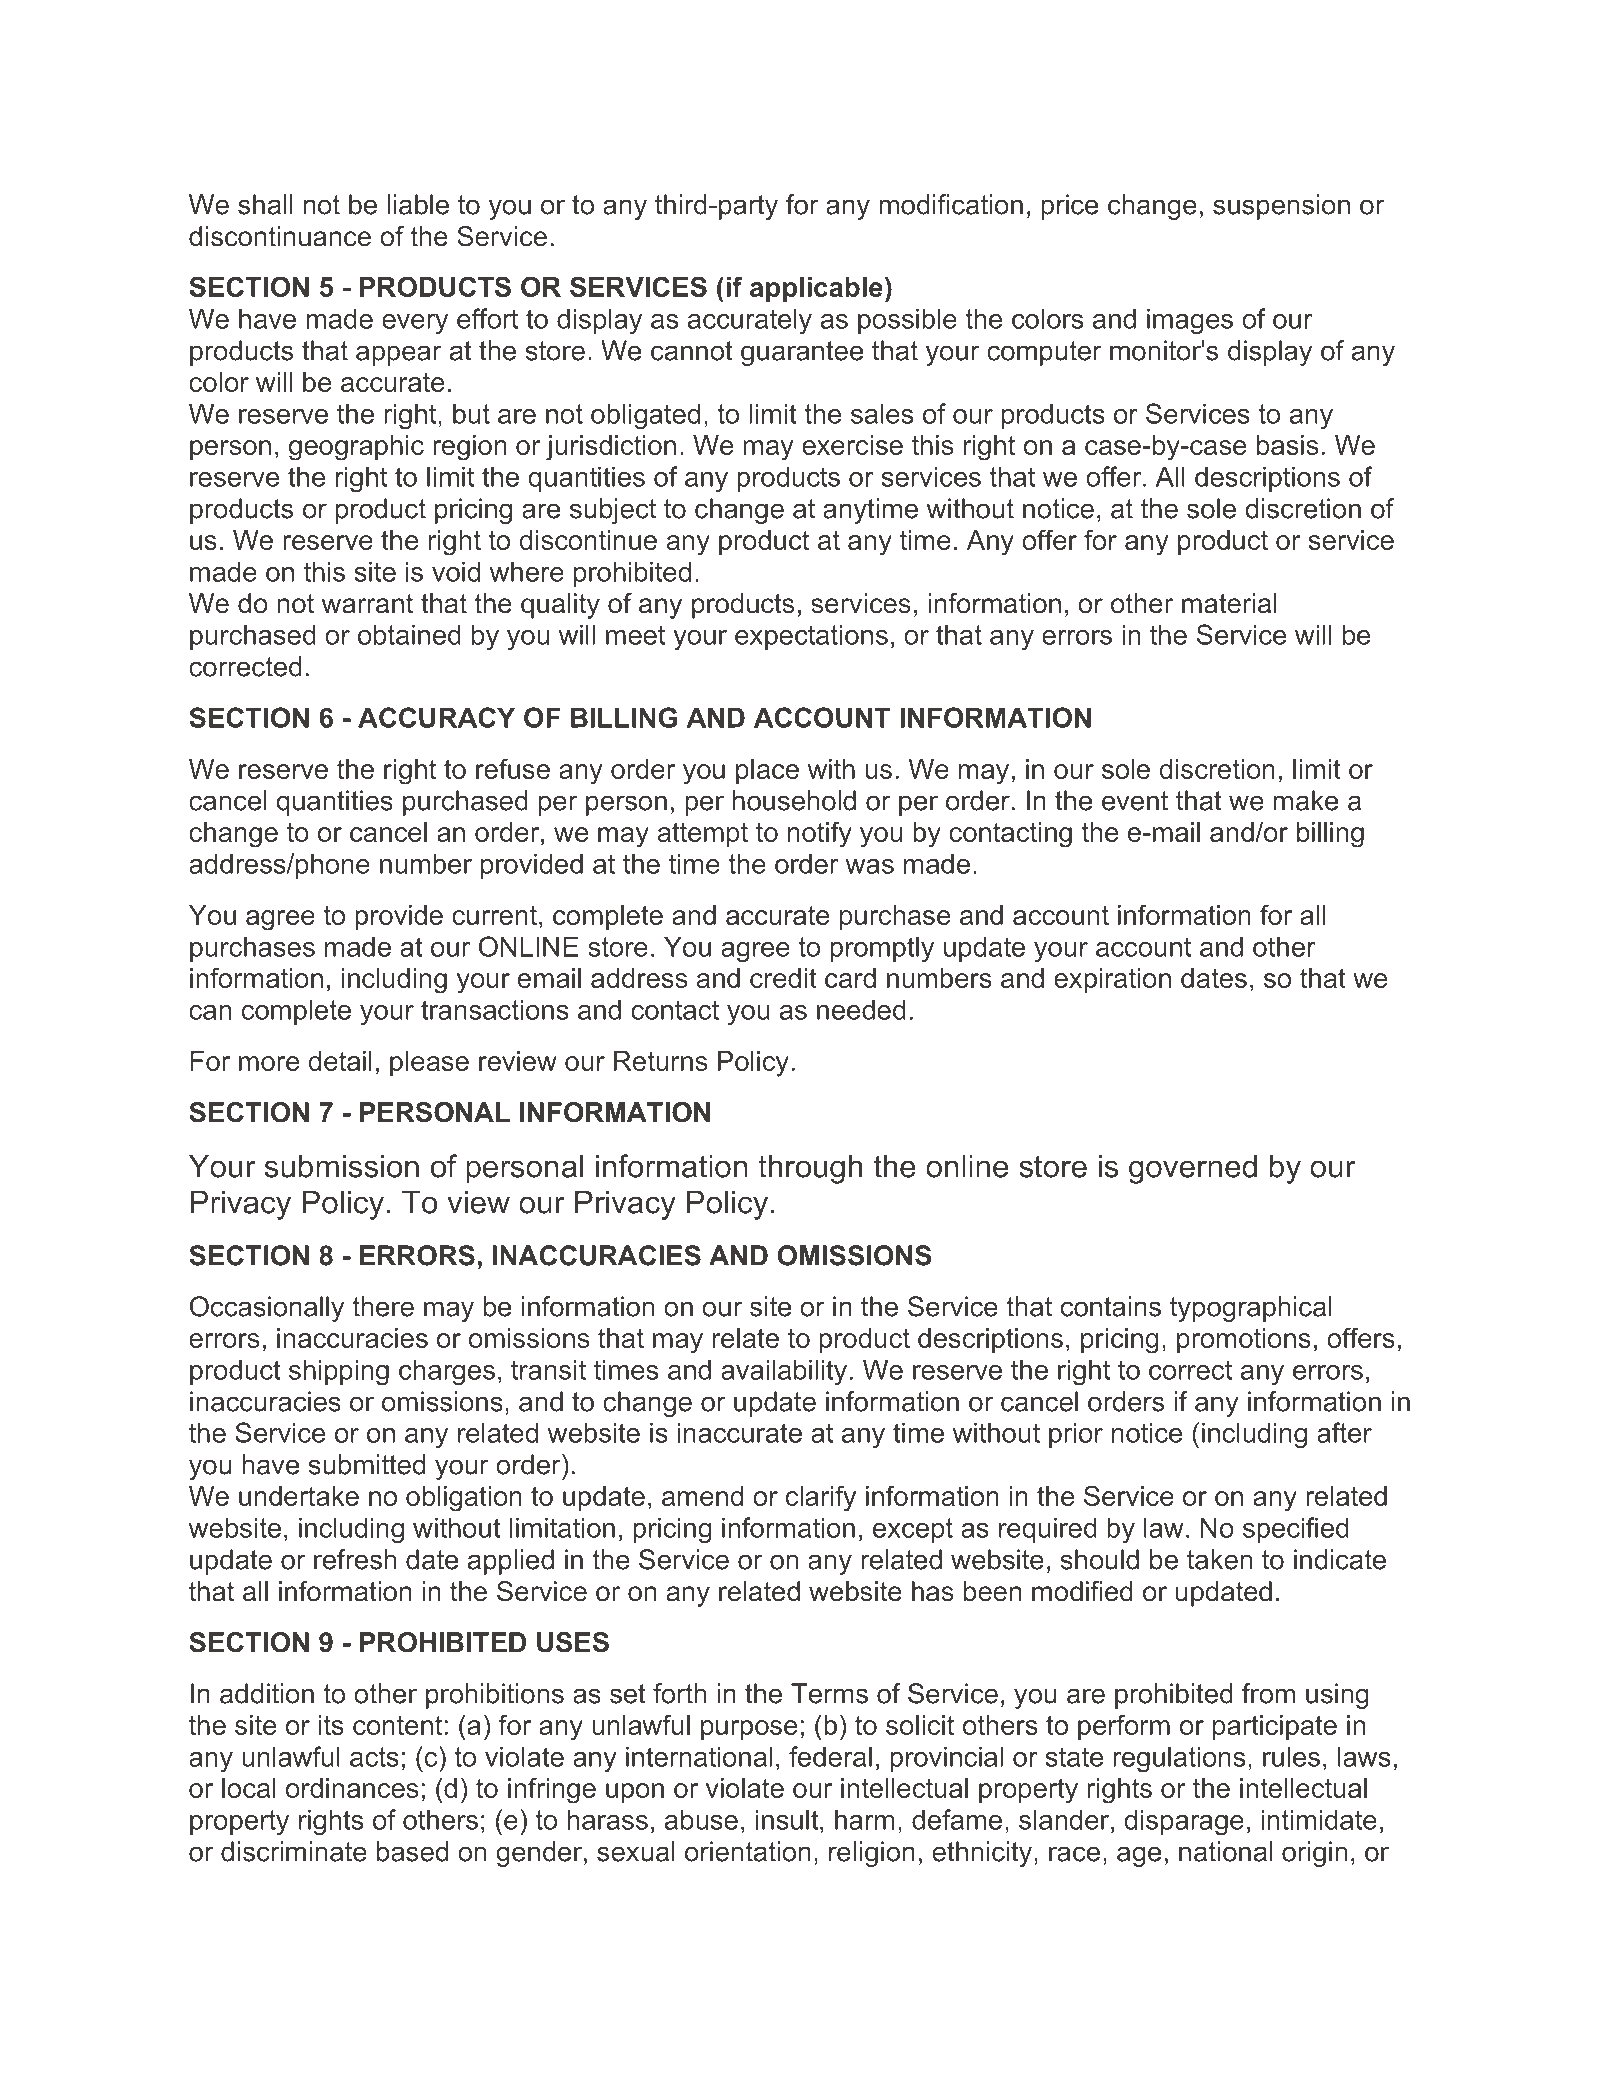 Image resolution: width=1602 pixels, height=2073 pixels. I want to click on ordinances, so click(352, 1788).
